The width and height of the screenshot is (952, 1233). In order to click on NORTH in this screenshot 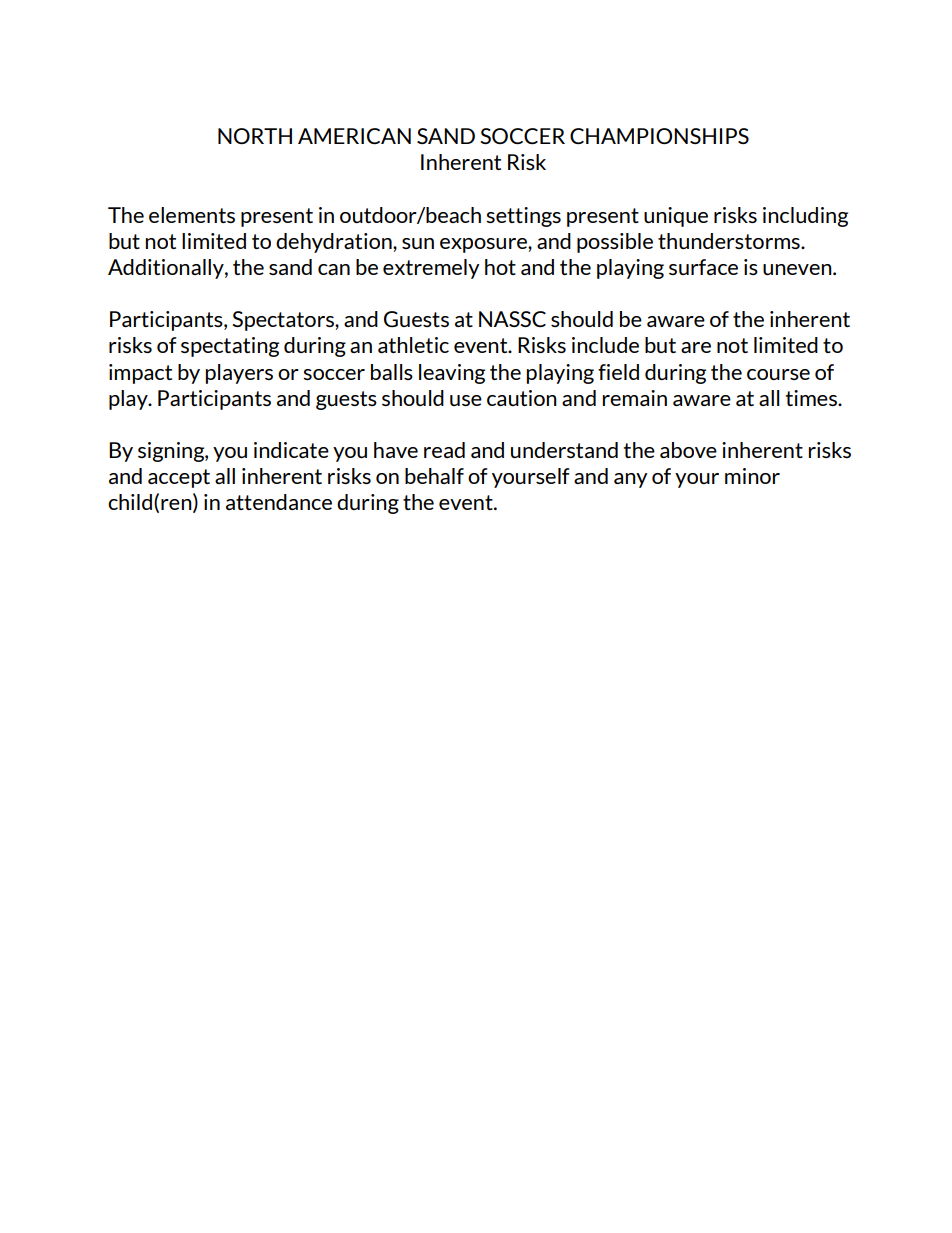, I will do `click(255, 136)`.
